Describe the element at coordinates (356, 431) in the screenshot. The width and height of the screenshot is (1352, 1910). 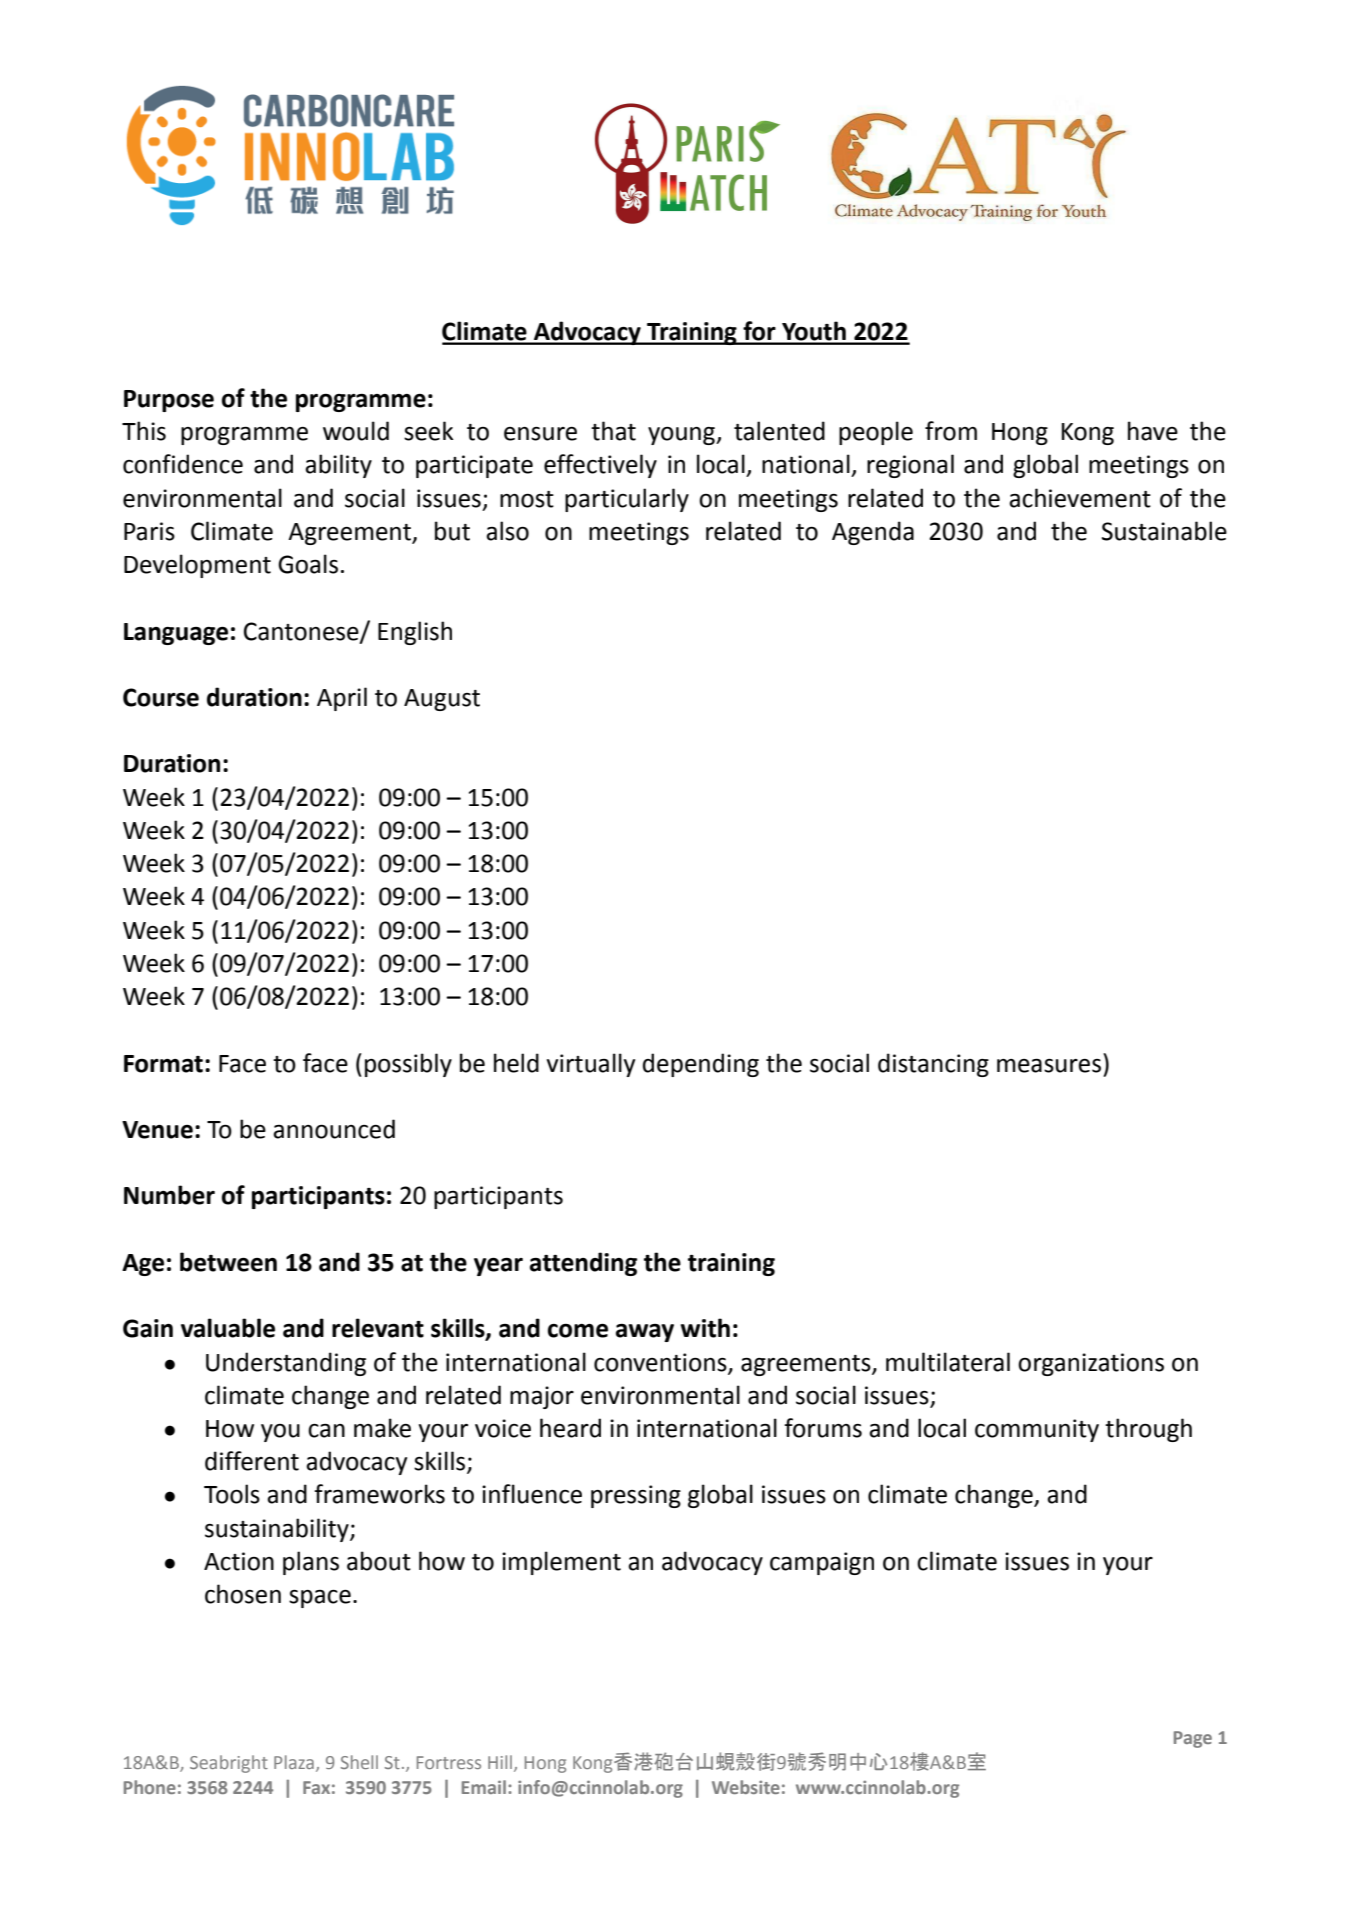
I see `would` at that location.
